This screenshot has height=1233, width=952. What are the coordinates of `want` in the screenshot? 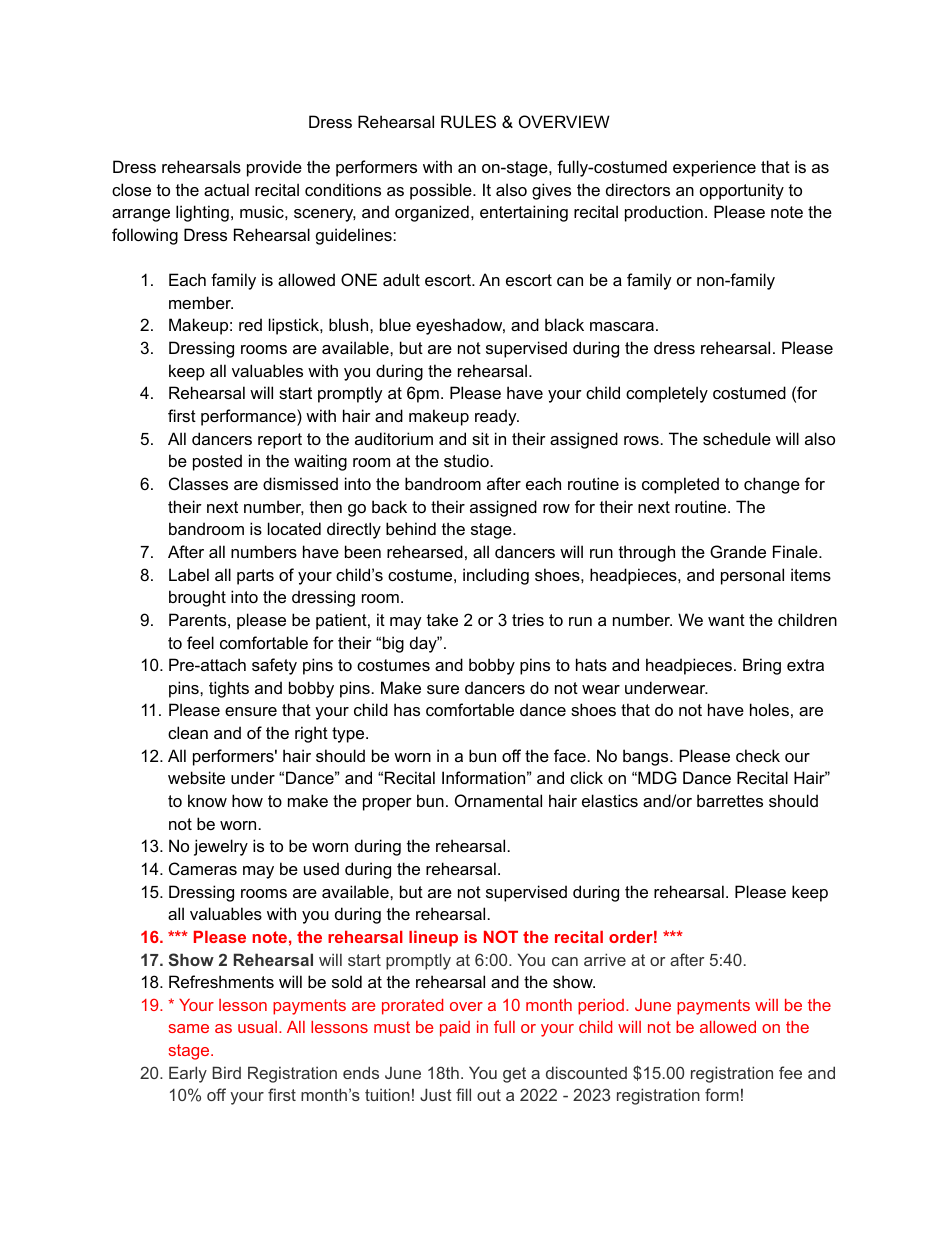 It's located at (726, 620).
